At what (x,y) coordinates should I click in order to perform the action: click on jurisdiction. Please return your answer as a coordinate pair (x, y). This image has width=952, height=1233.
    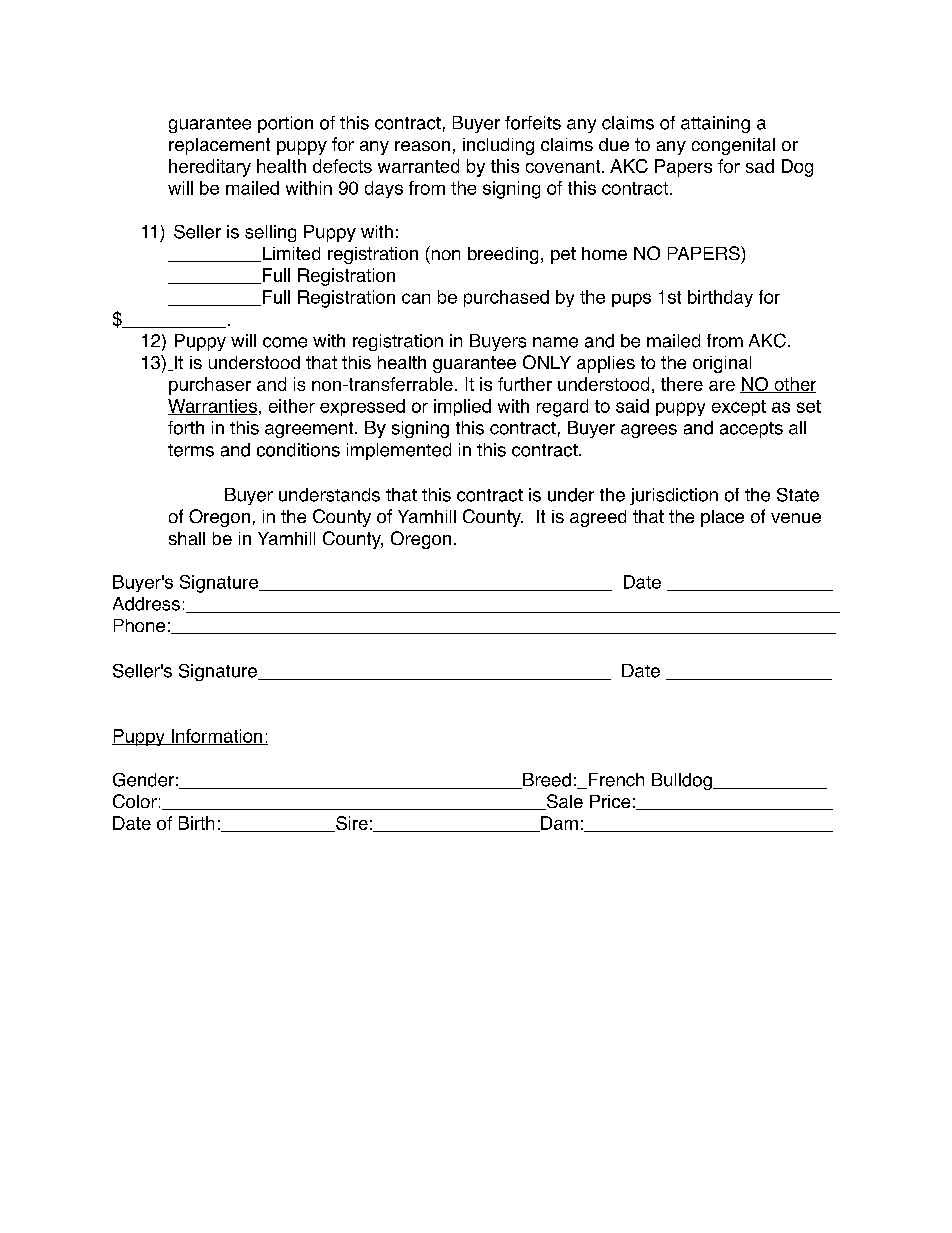
    Looking at the image, I should click on (674, 496).
